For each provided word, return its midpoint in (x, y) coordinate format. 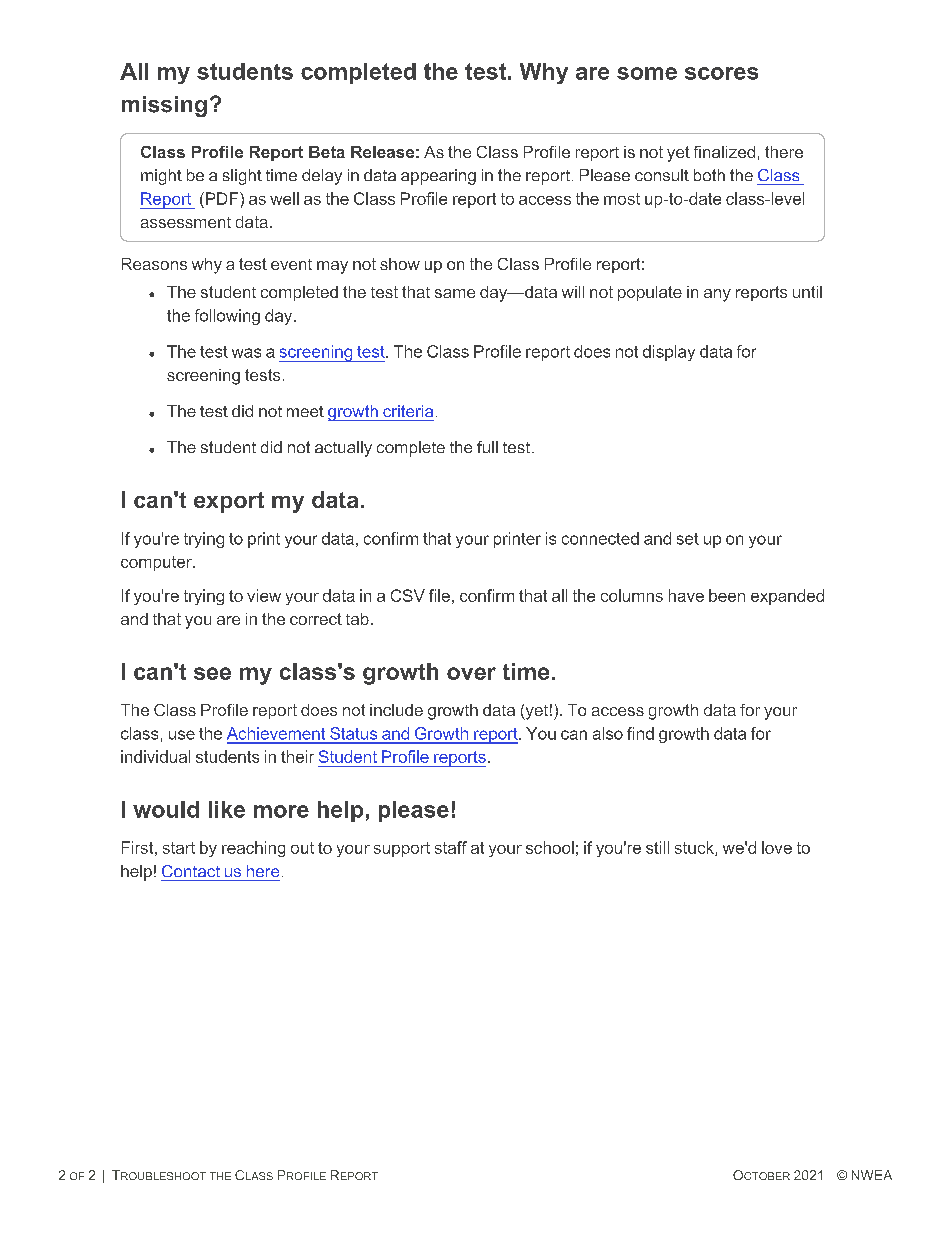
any (717, 295)
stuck (695, 848)
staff (451, 847)
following (227, 317)
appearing (438, 177)
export (229, 502)
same (455, 293)
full (487, 447)
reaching (253, 849)
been (727, 595)
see (212, 673)
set (688, 539)
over (471, 673)
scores (721, 73)
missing (164, 106)
